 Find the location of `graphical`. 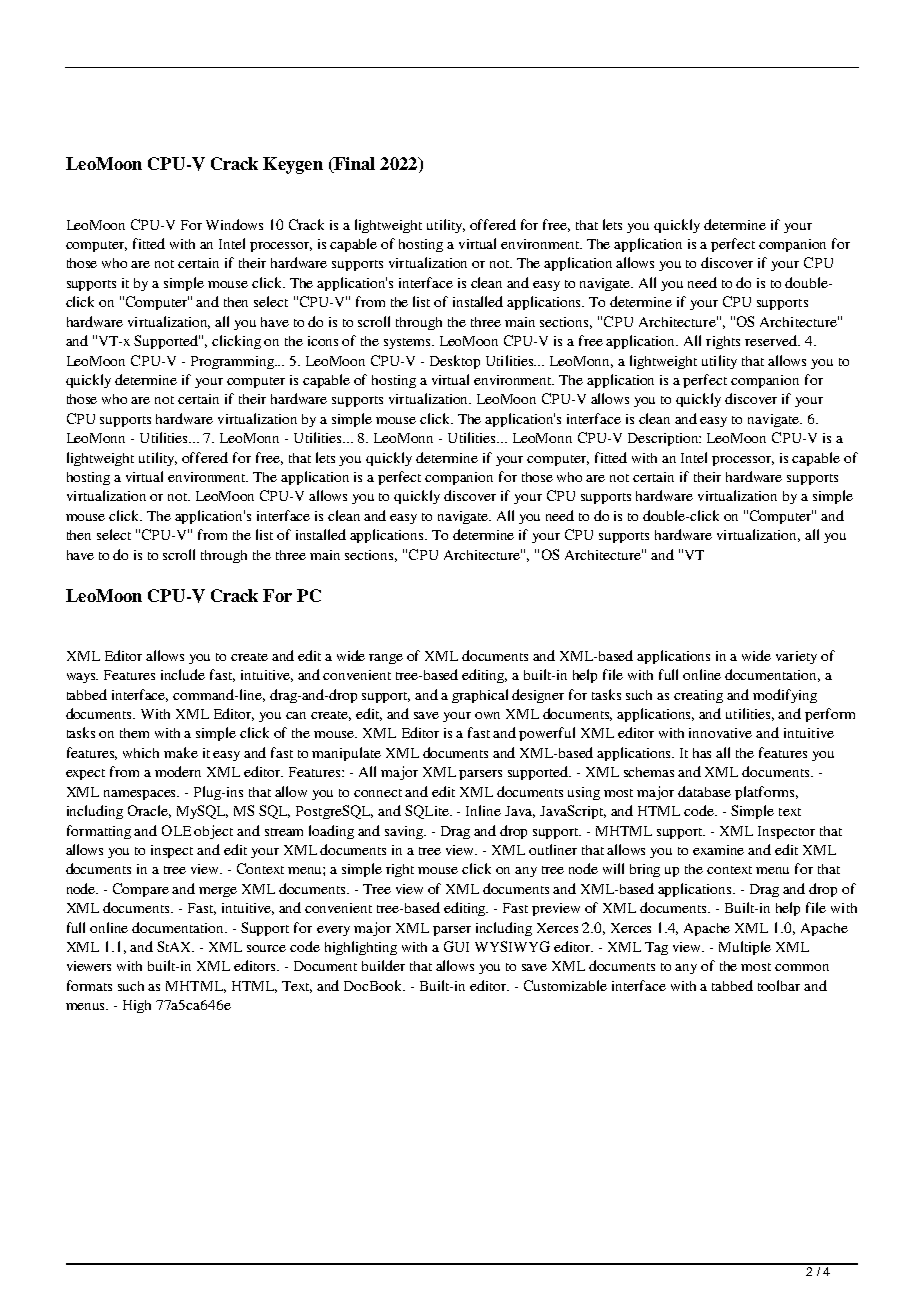

graphical is located at coordinates (480, 696).
